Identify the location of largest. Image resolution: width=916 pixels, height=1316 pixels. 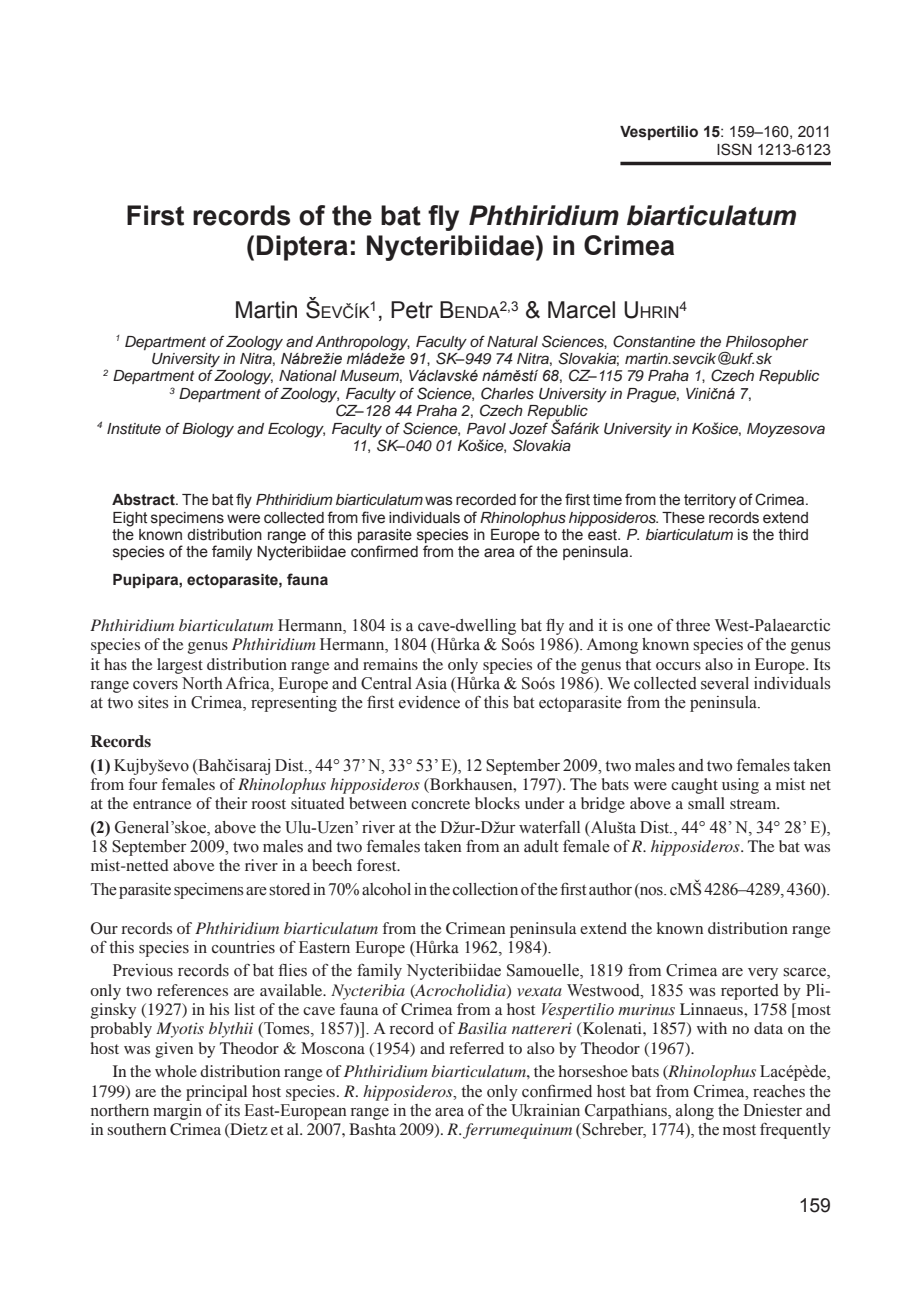
(180, 666).
